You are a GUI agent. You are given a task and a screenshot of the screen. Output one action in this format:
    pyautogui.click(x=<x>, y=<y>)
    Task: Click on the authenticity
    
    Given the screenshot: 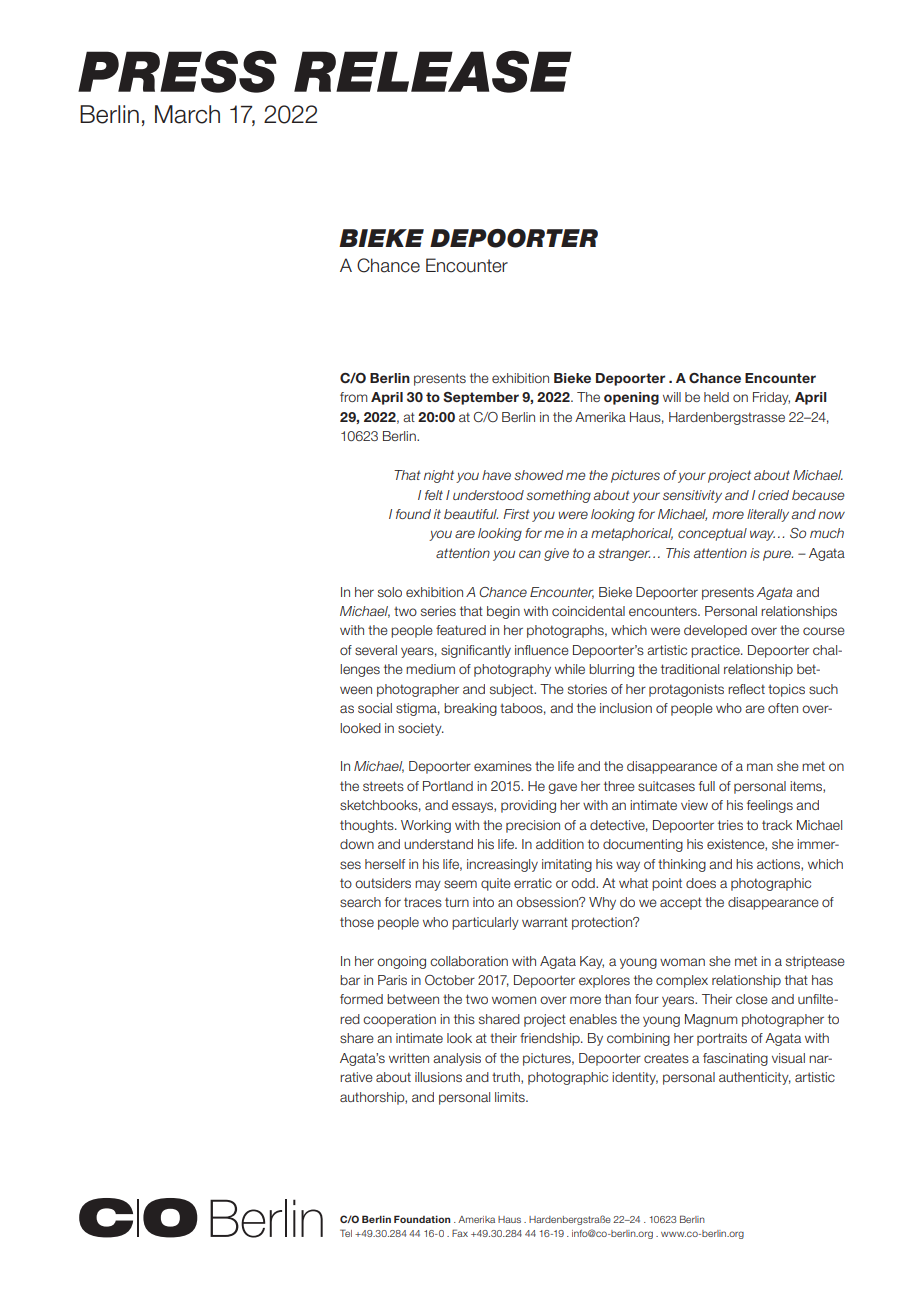 What is the action you would take?
    pyautogui.click(x=755, y=1078)
